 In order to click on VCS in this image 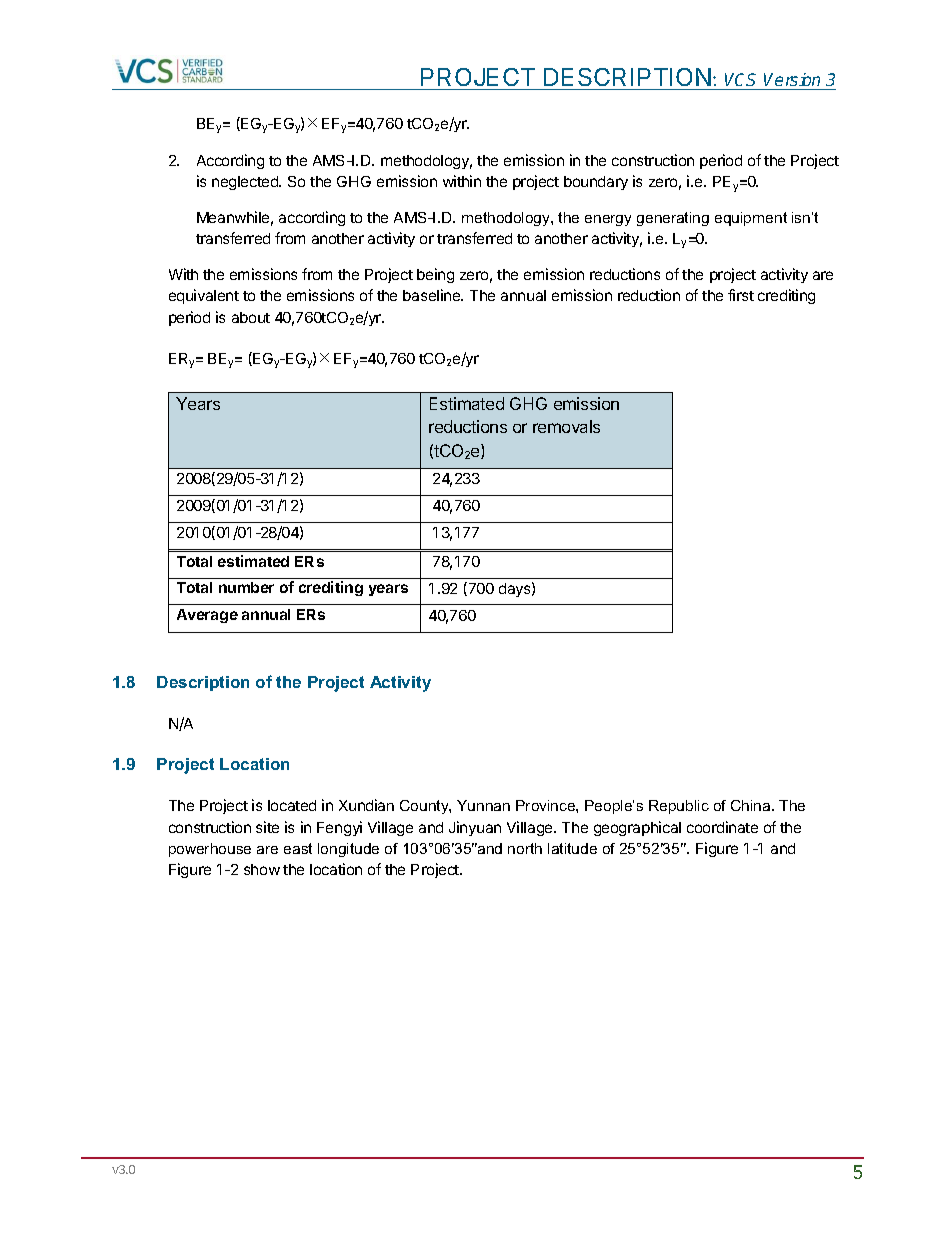, I will do `click(740, 79)`.
